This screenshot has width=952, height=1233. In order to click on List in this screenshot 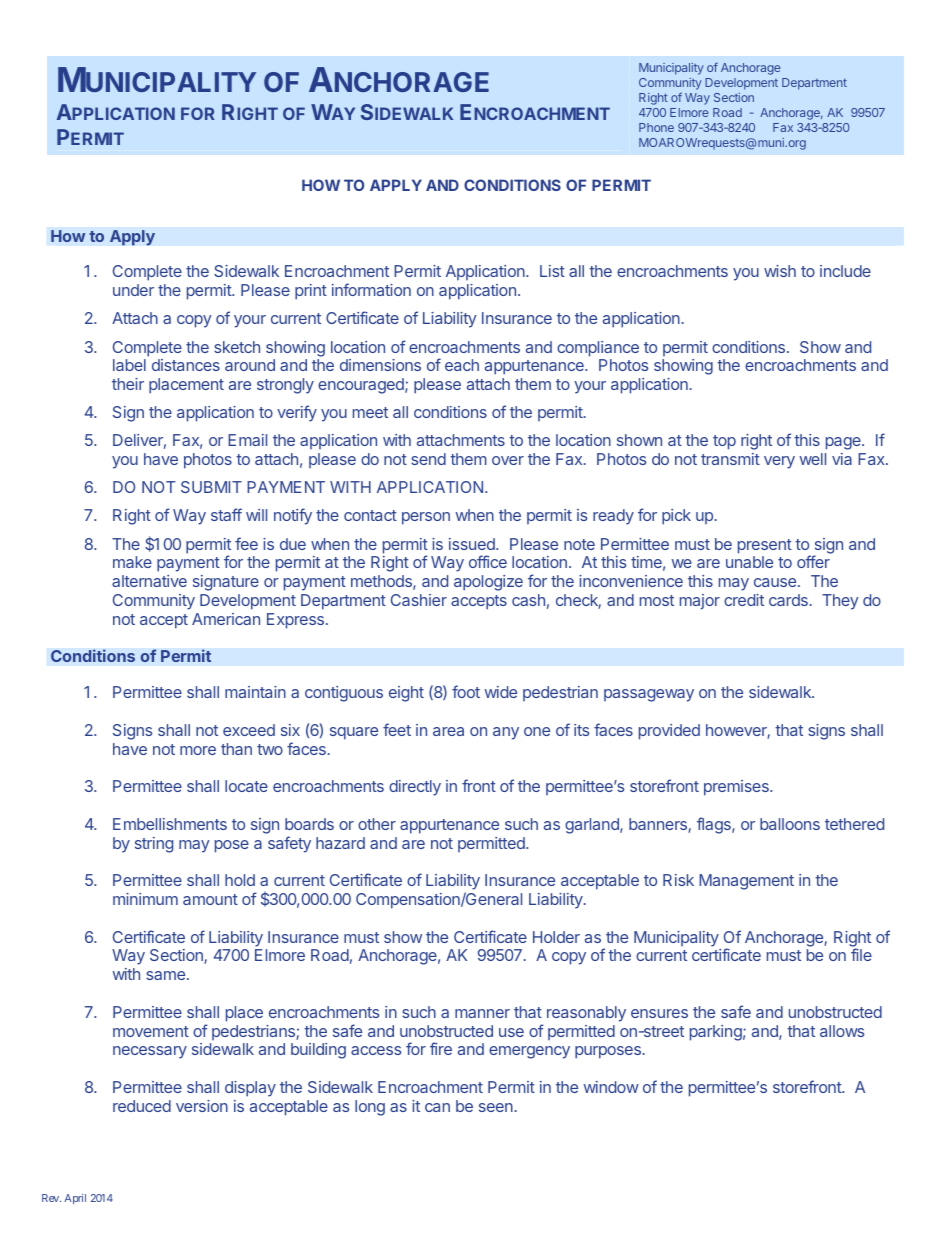, I will do `click(552, 271)`.
